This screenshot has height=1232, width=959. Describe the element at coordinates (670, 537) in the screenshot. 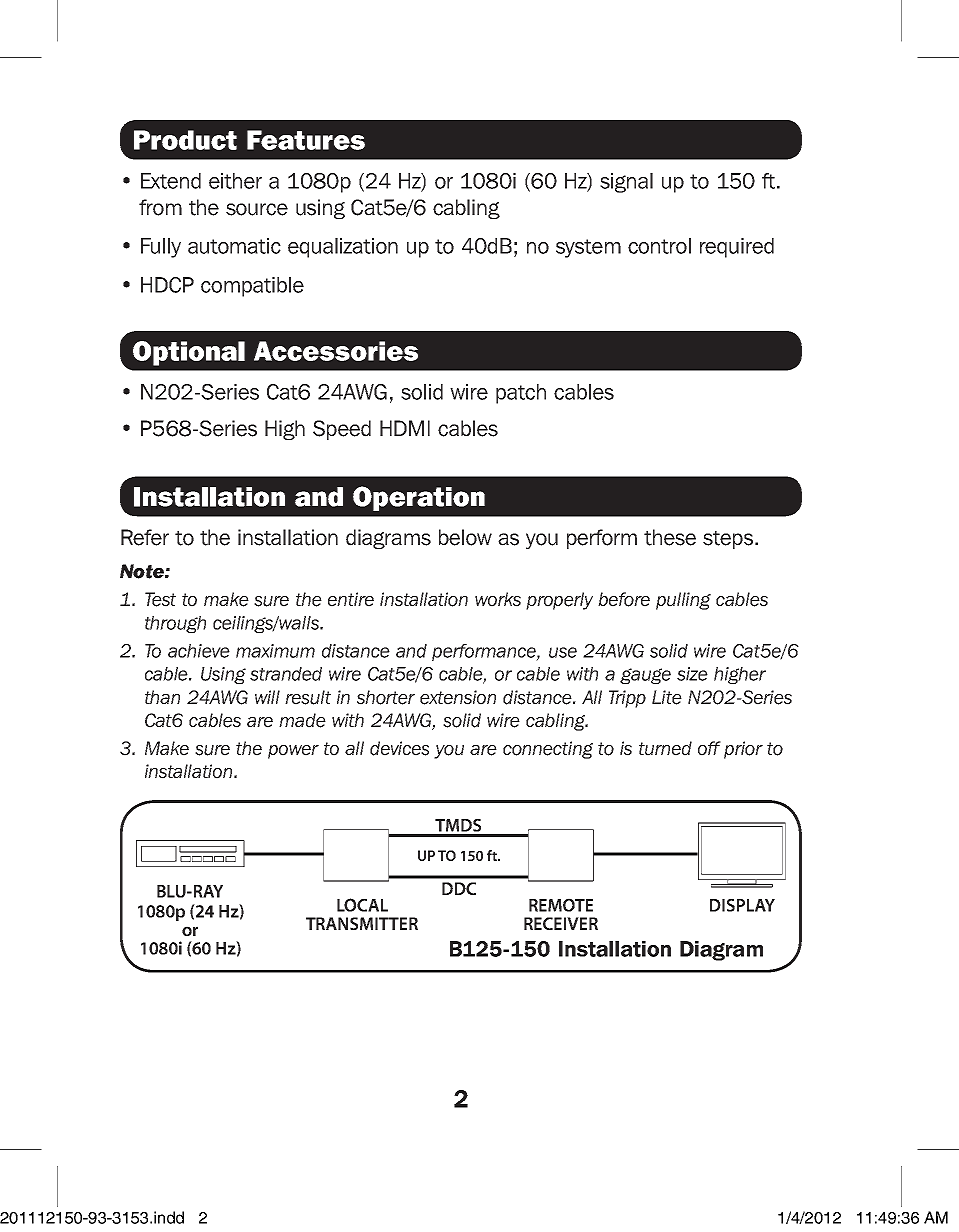

I see `these` at that location.
